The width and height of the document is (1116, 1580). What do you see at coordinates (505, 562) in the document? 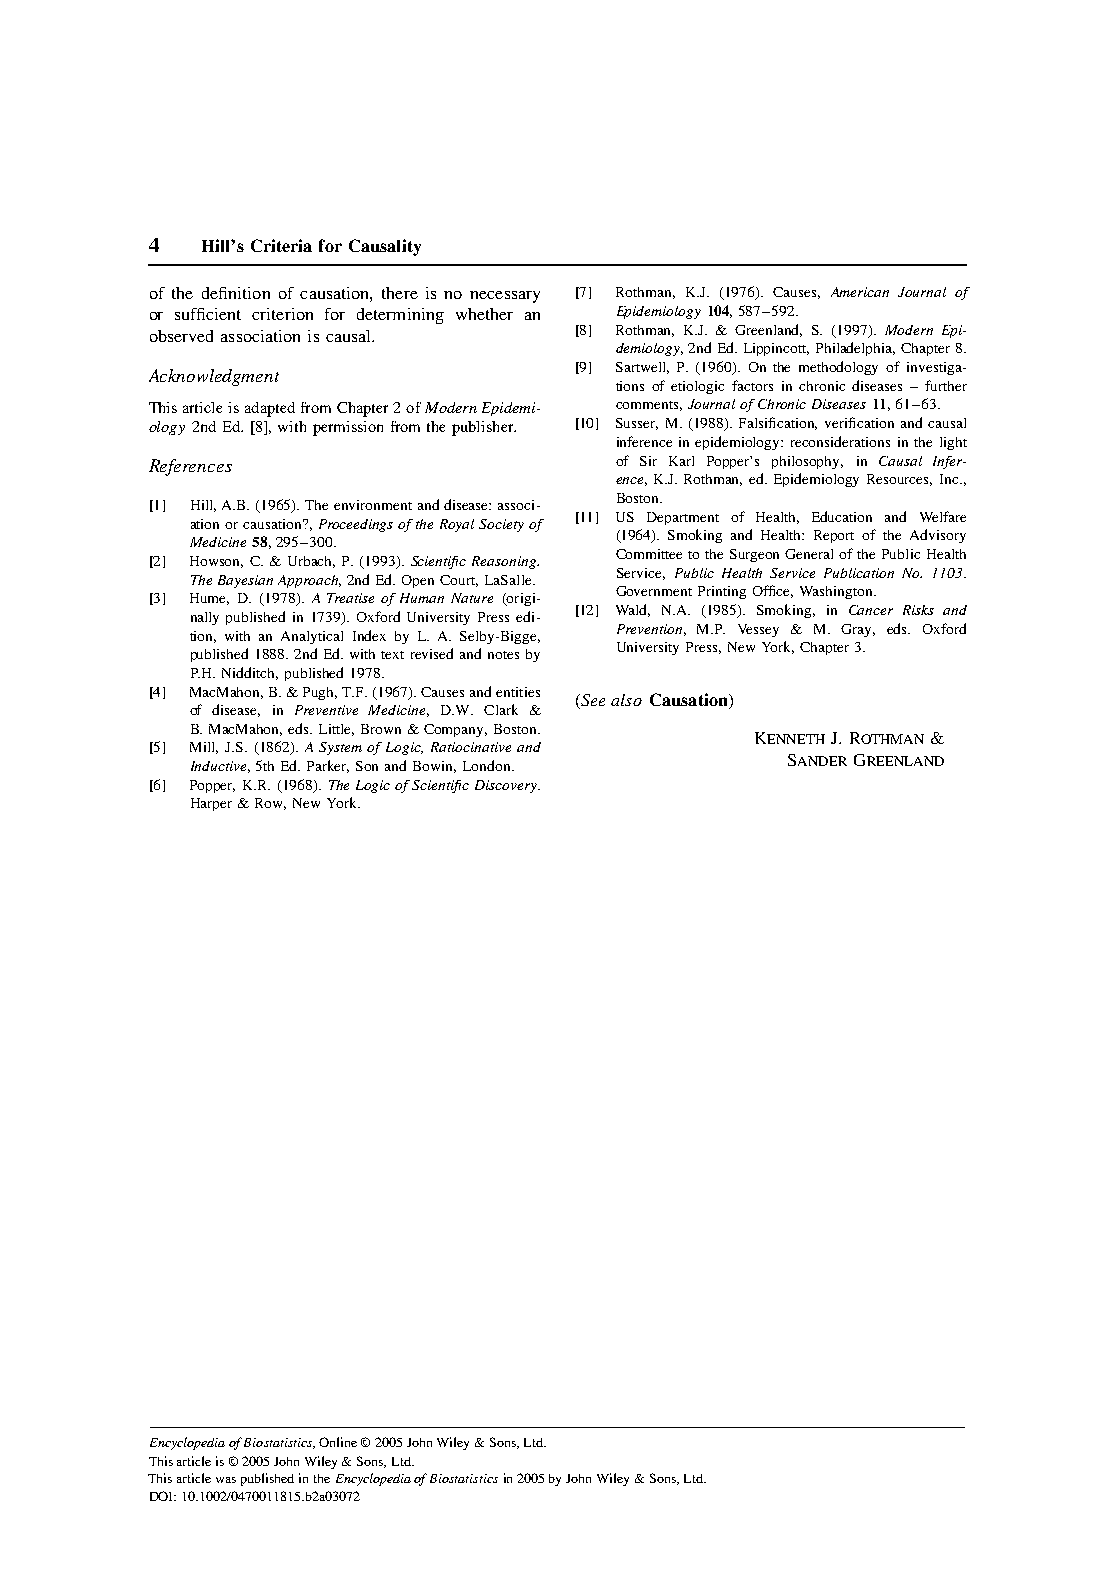
I see `Reasoning` at bounding box center [505, 562].
